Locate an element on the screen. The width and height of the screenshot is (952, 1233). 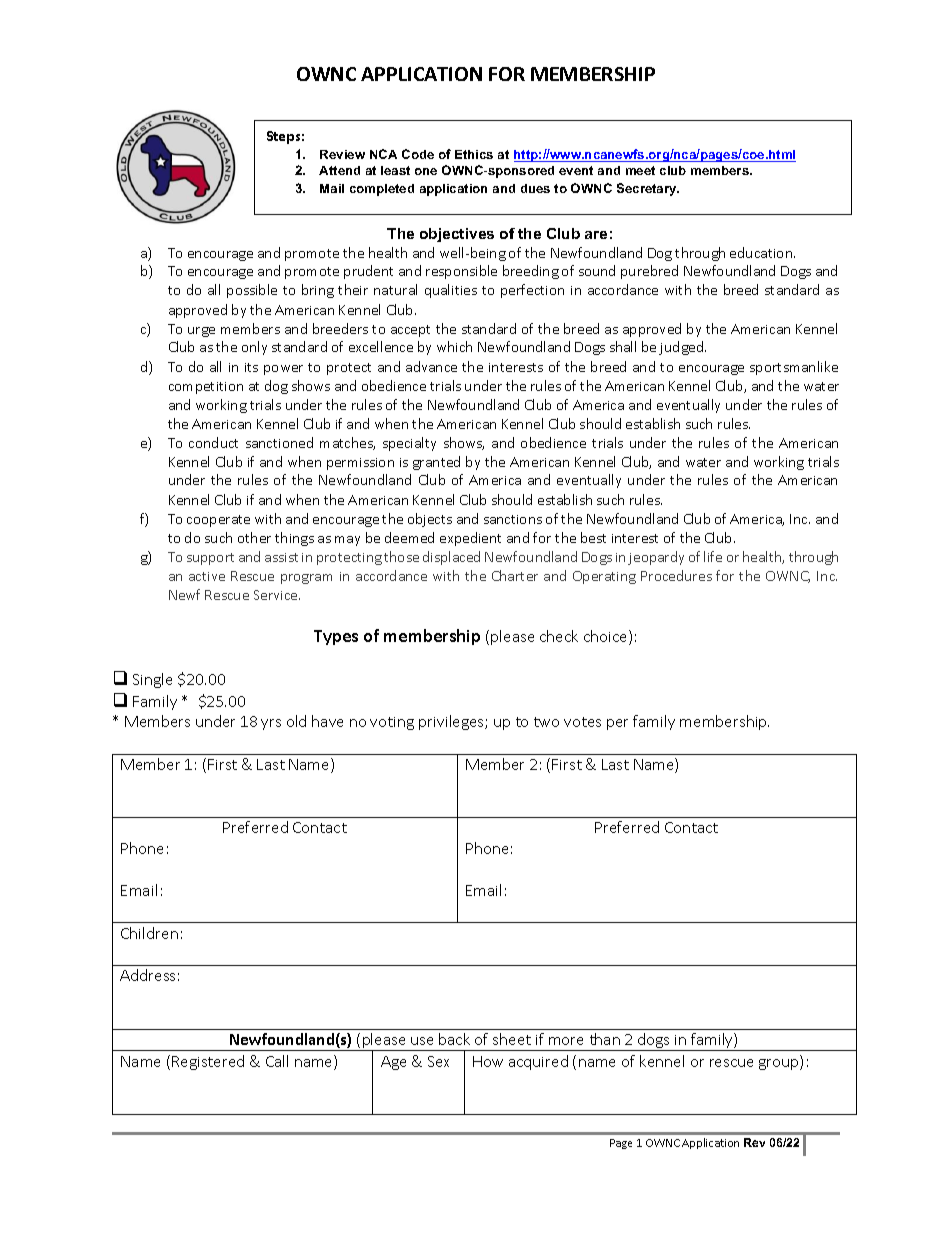
urge is located at coordinates (201, 332).
